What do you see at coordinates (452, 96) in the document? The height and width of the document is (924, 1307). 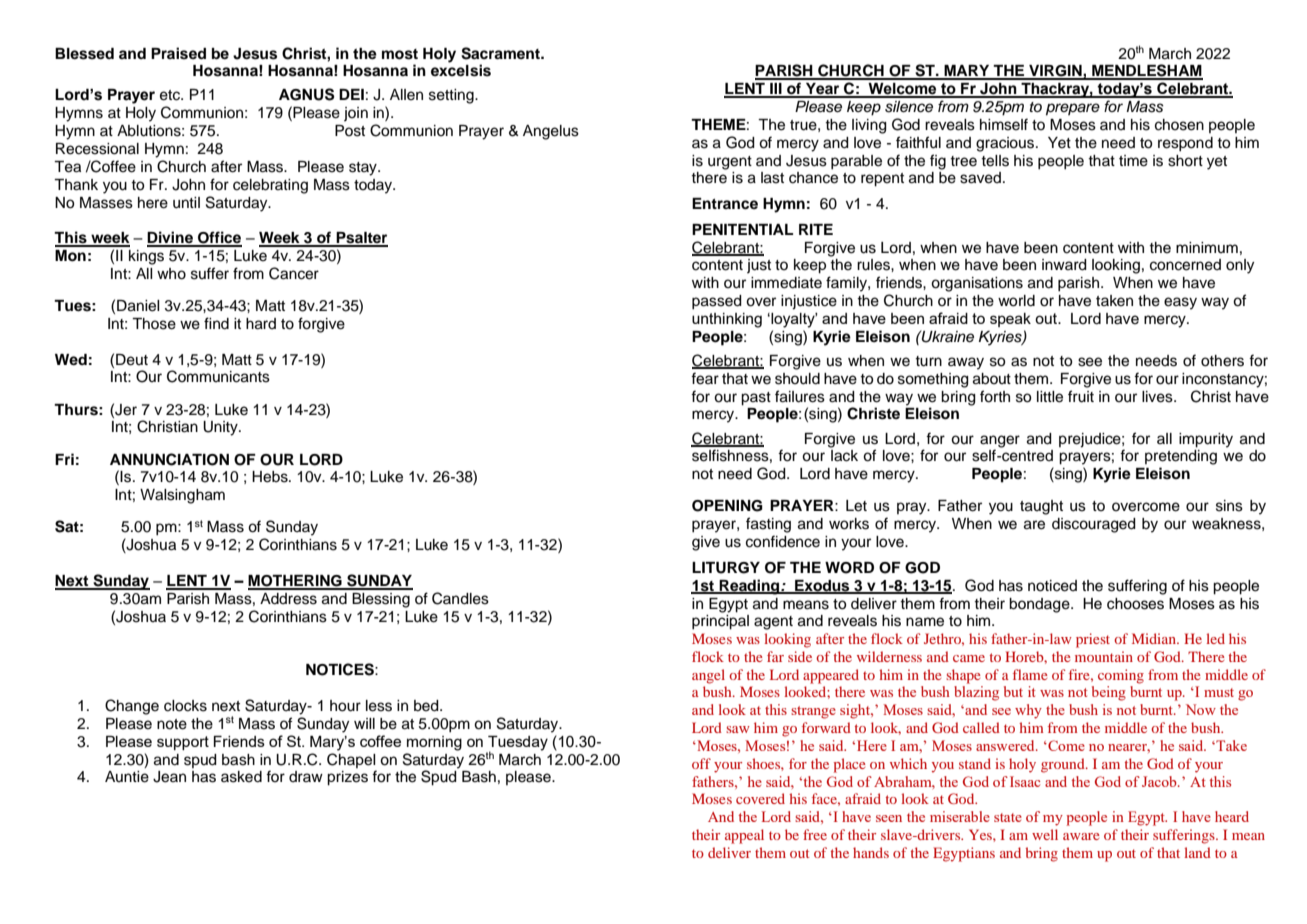 I see `setting` at bounding box center [452, 96].
